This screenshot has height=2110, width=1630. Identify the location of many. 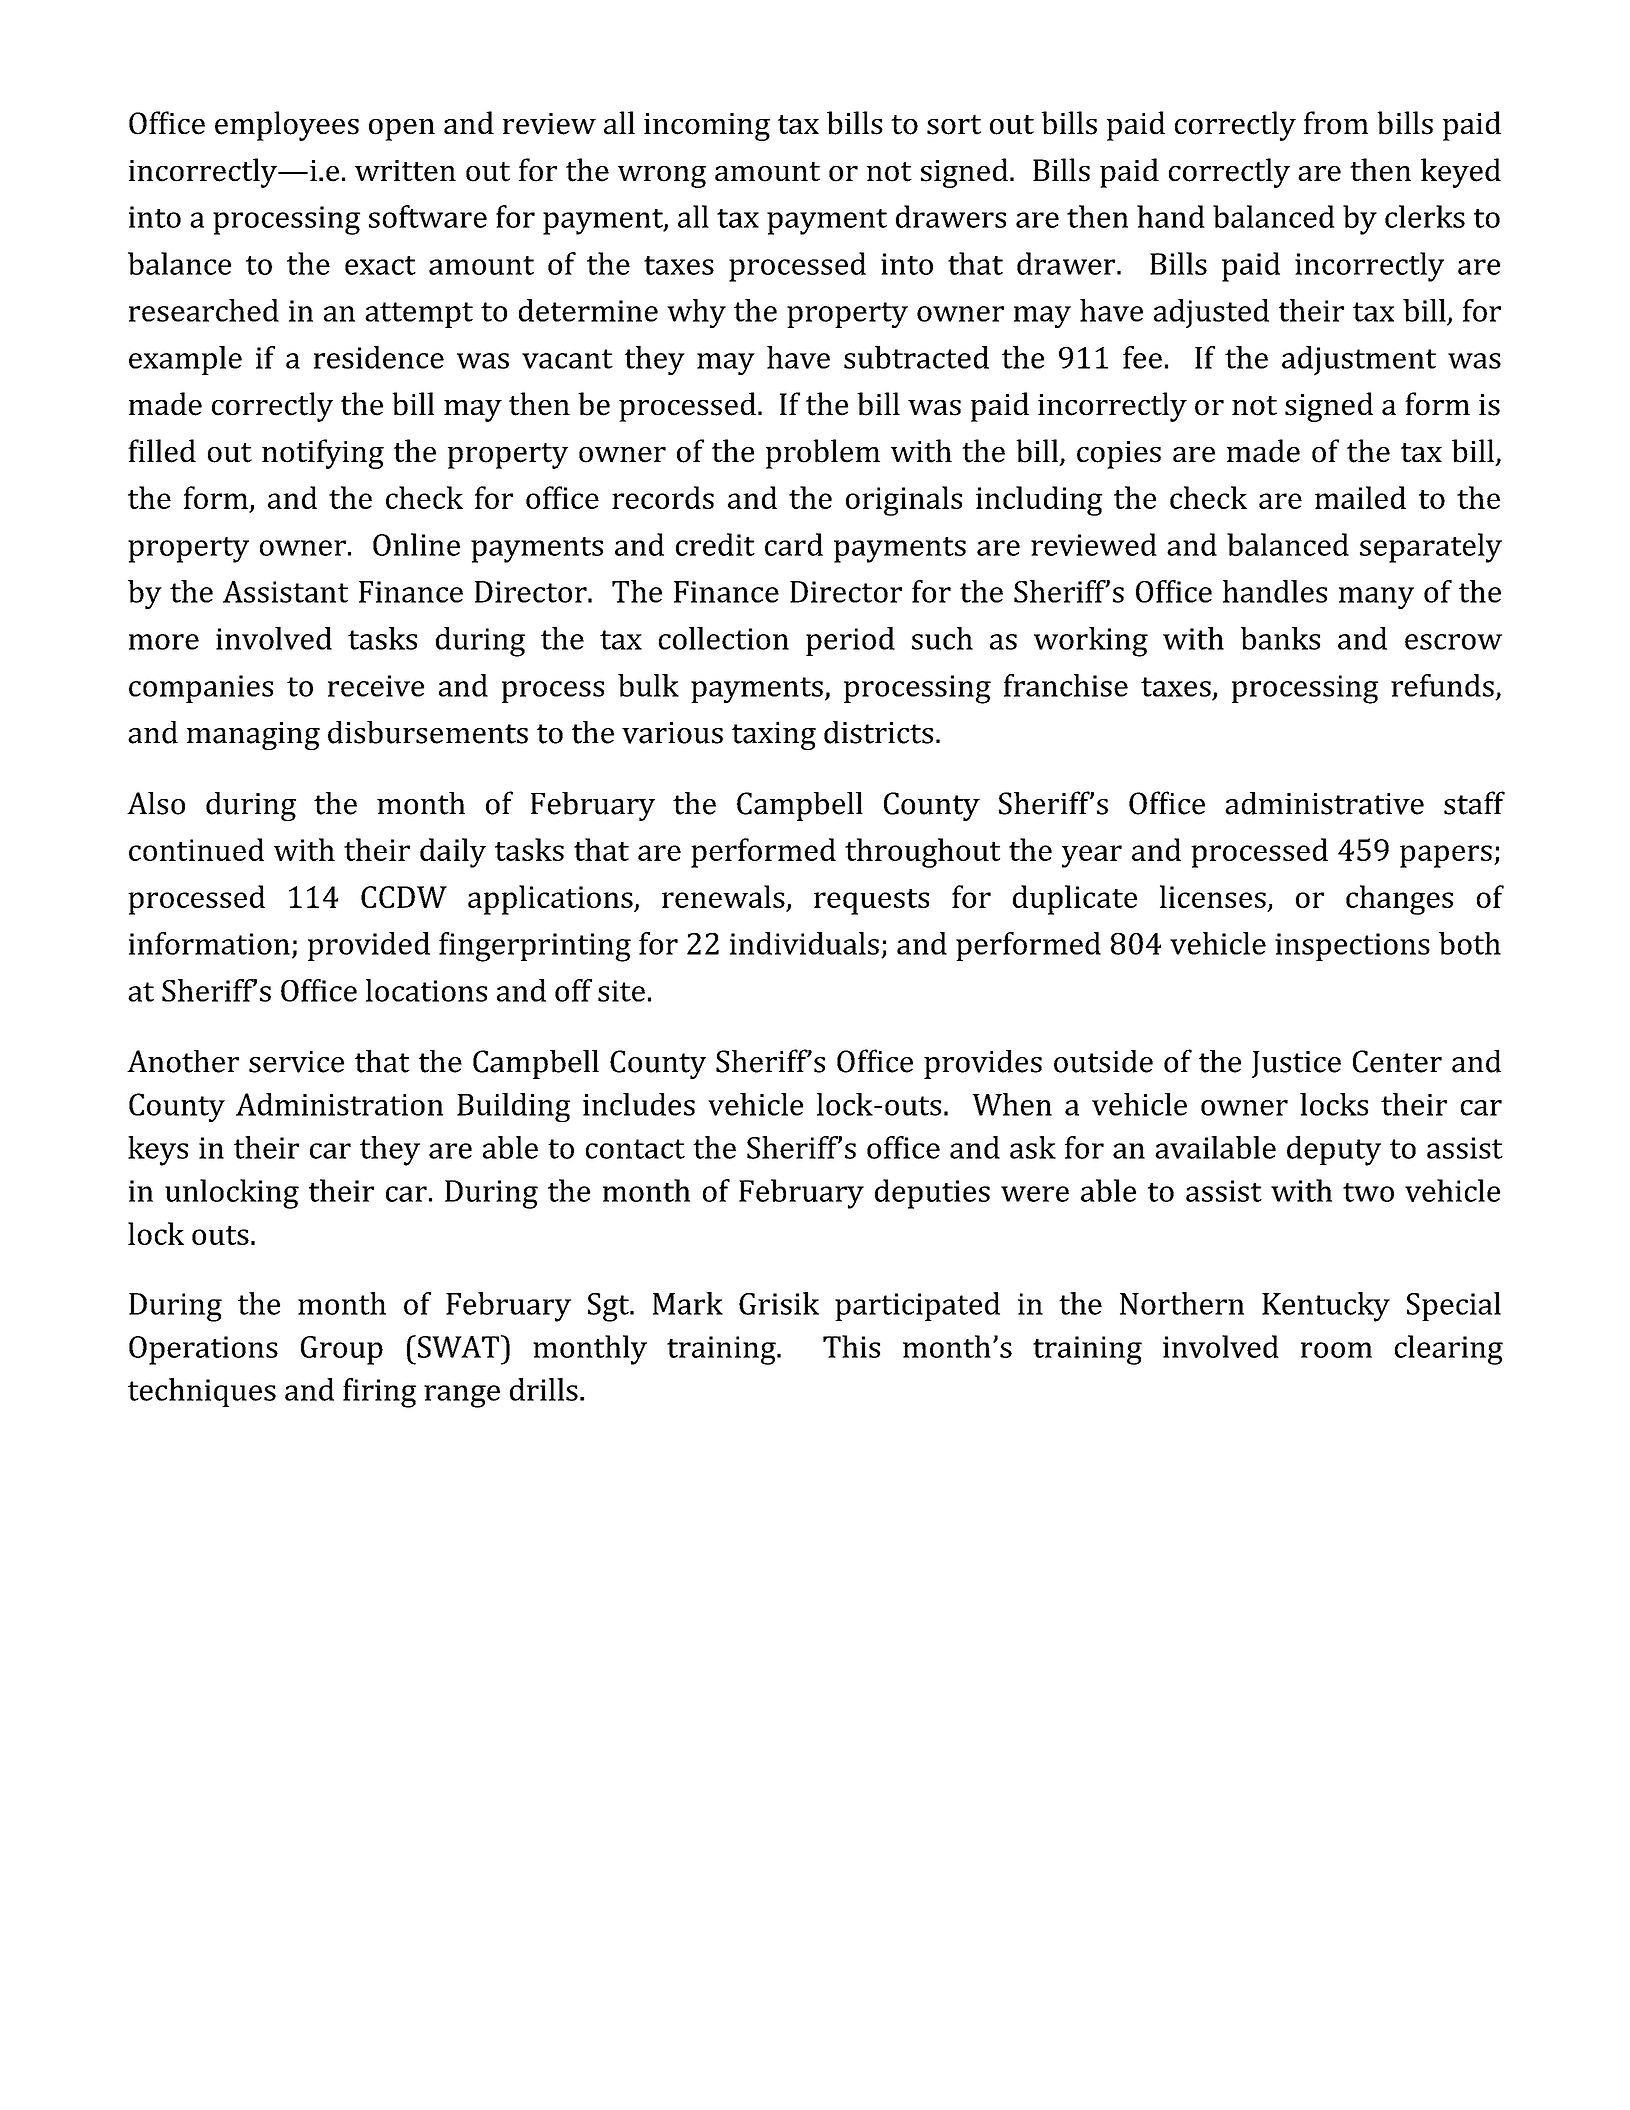
(1376, 598).
